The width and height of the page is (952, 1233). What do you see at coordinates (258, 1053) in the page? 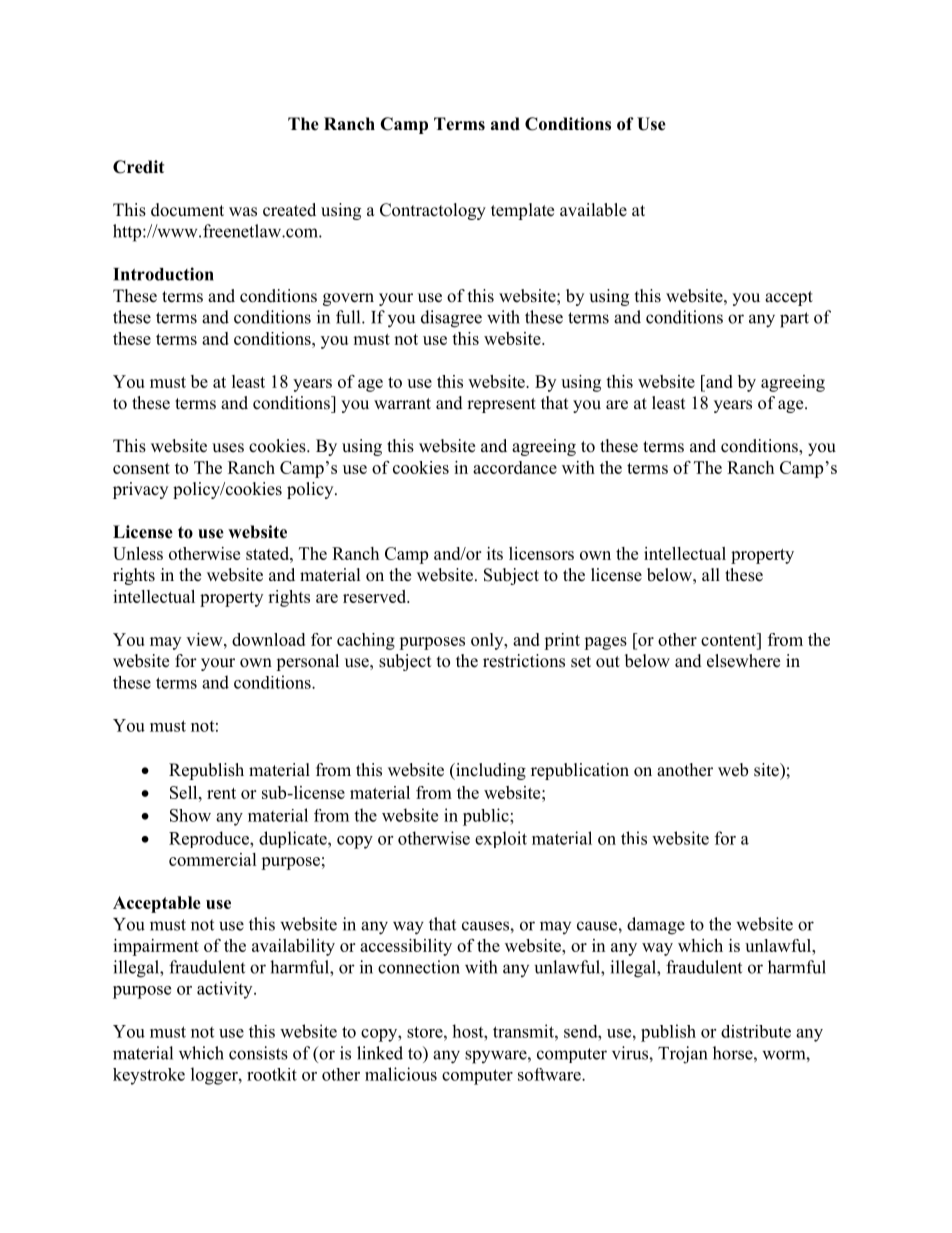
I see `consists` at bounding box center [258, 1053].
